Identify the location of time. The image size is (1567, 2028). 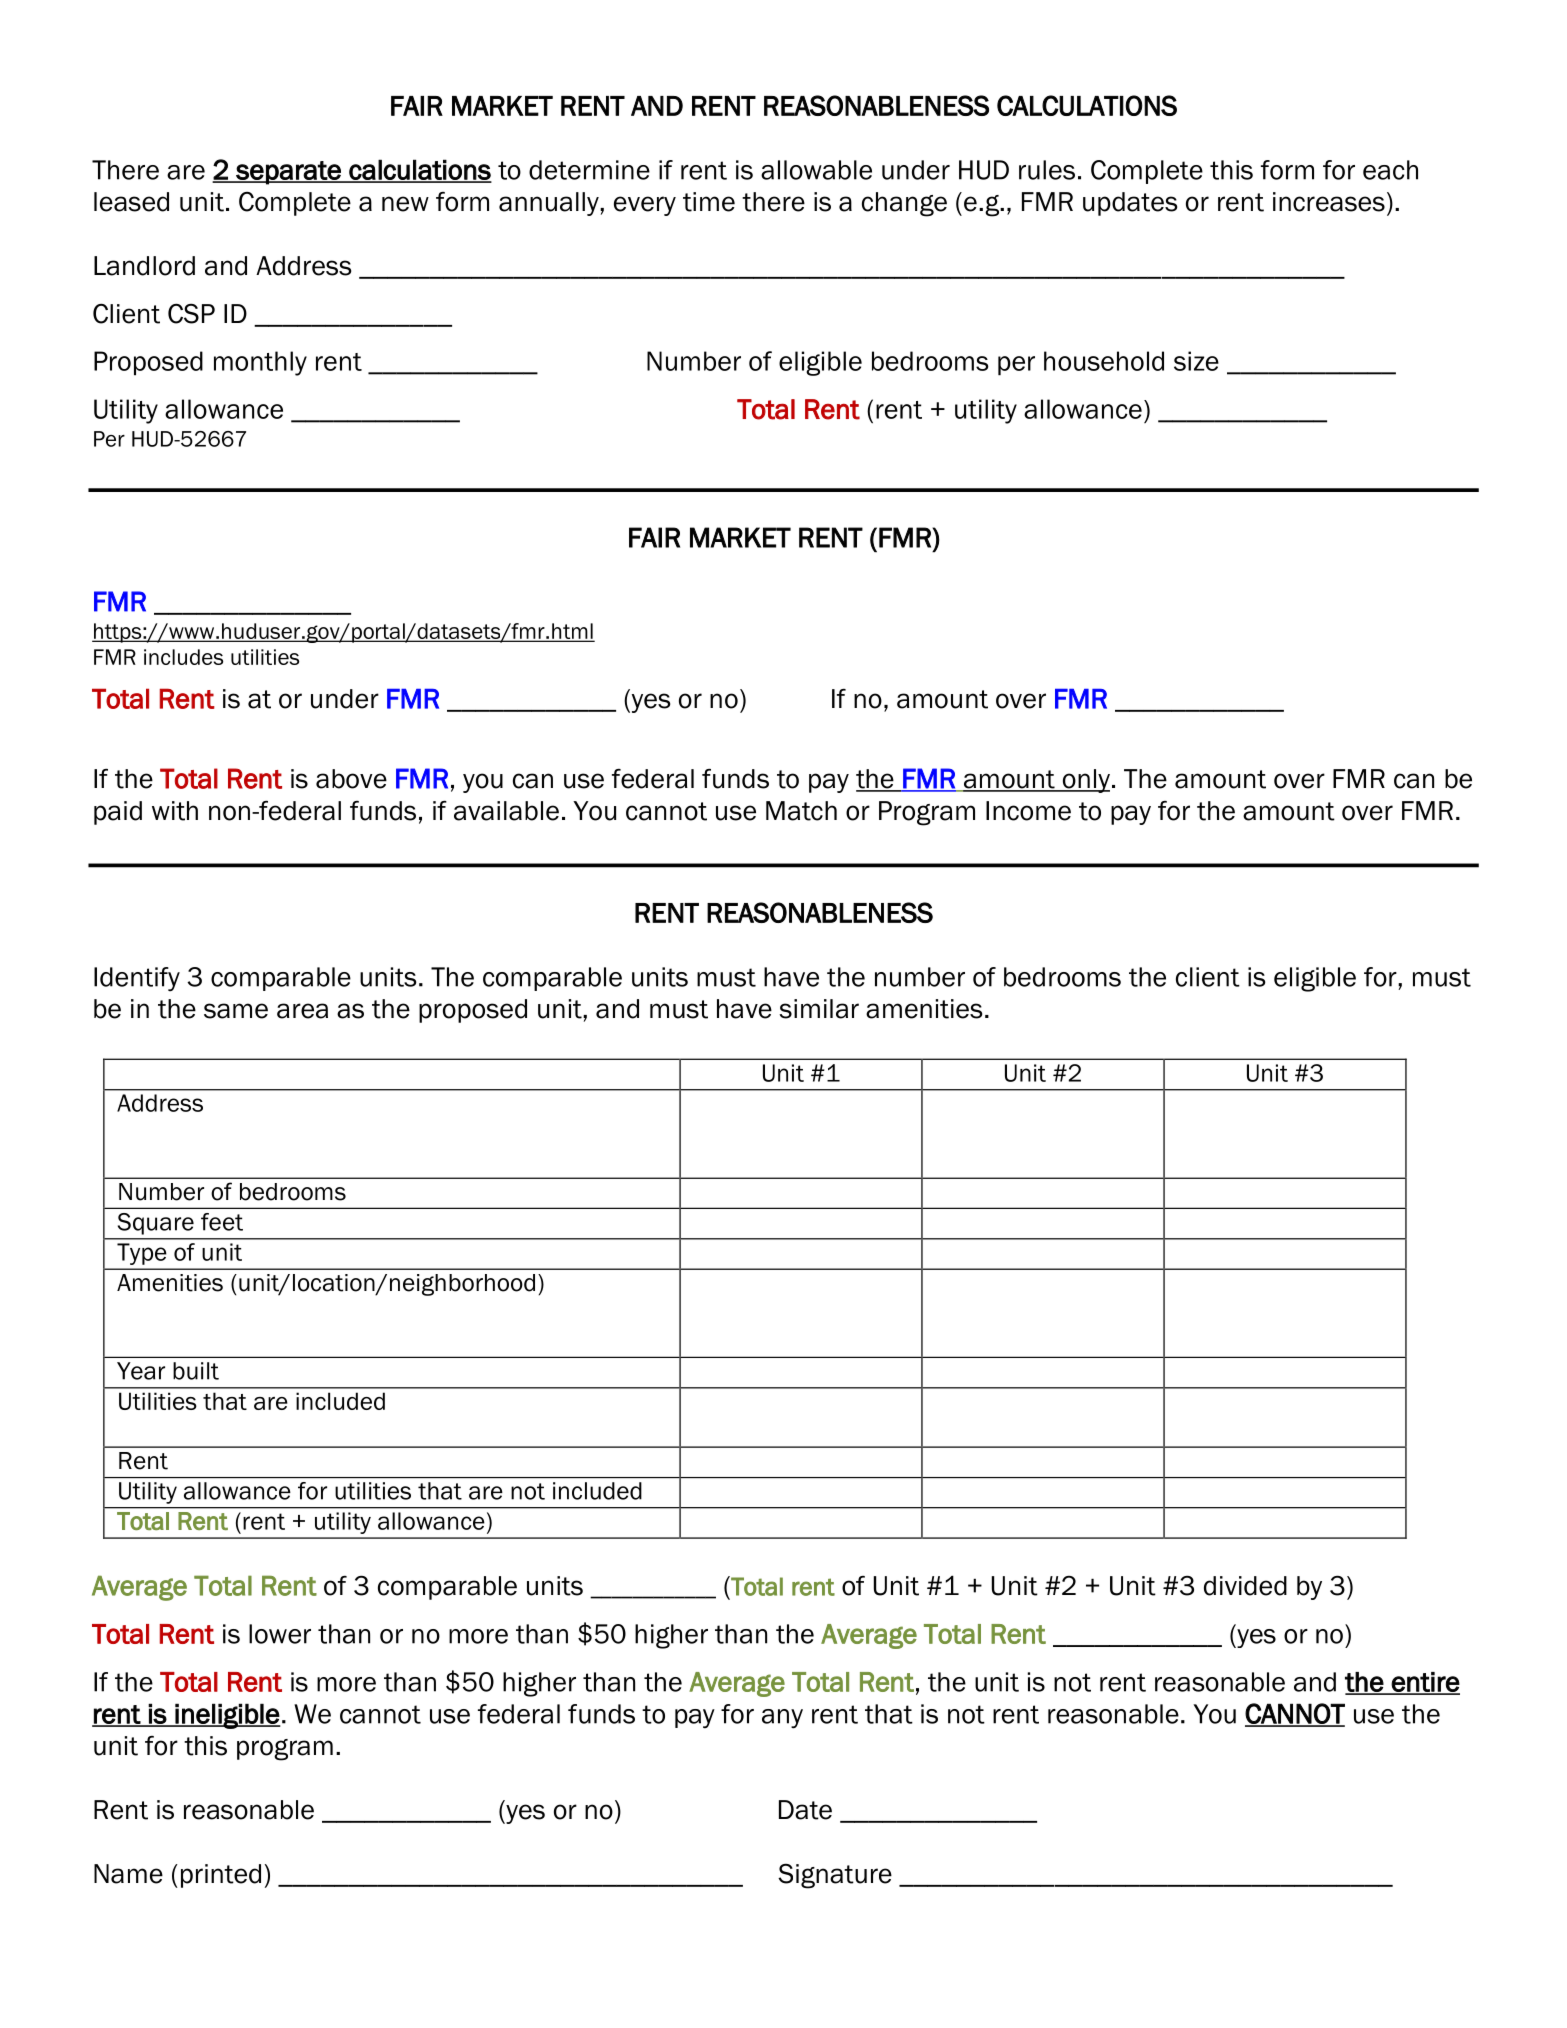
(709, 202).
